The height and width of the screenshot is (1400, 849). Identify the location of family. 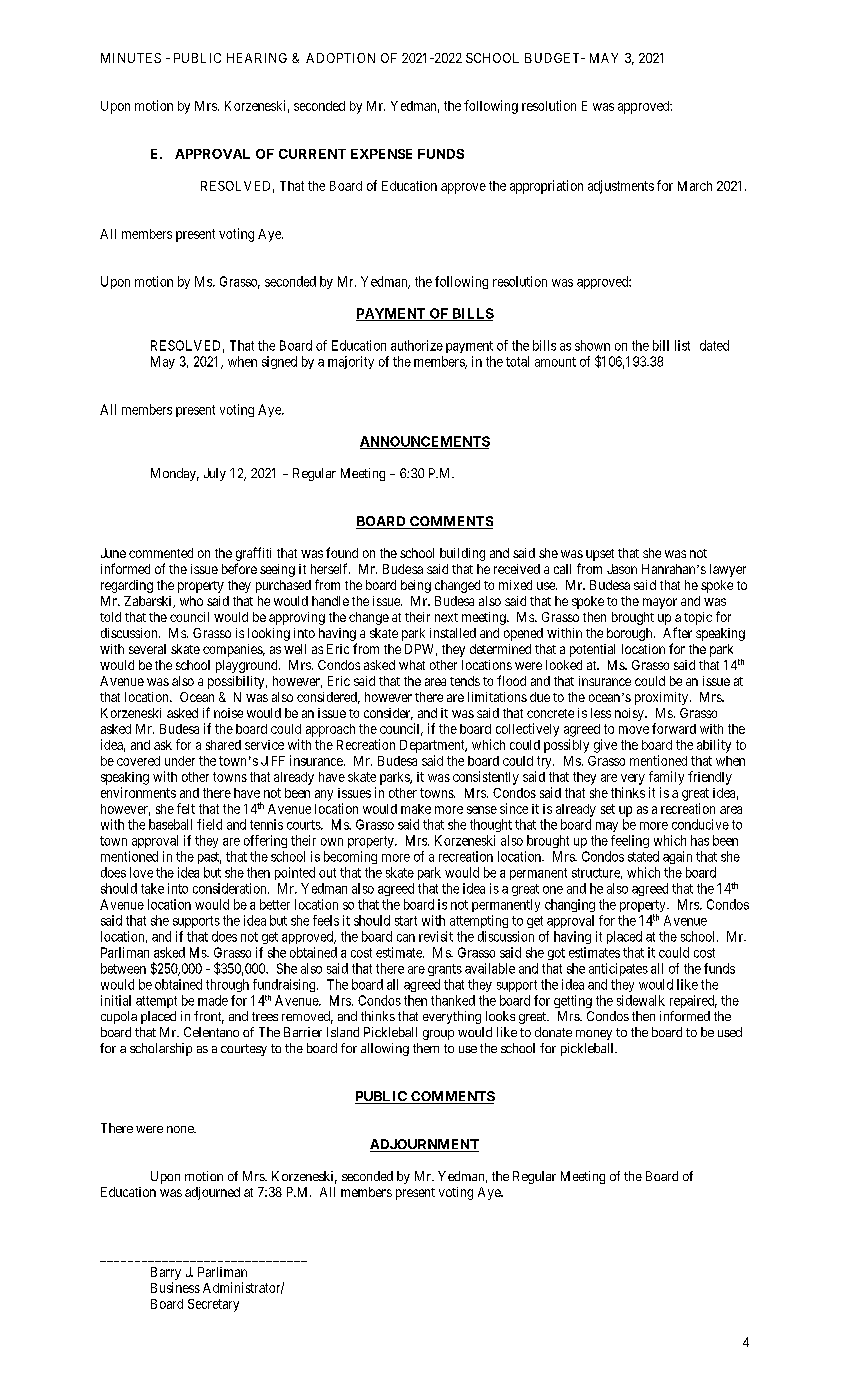
(666, 778).
